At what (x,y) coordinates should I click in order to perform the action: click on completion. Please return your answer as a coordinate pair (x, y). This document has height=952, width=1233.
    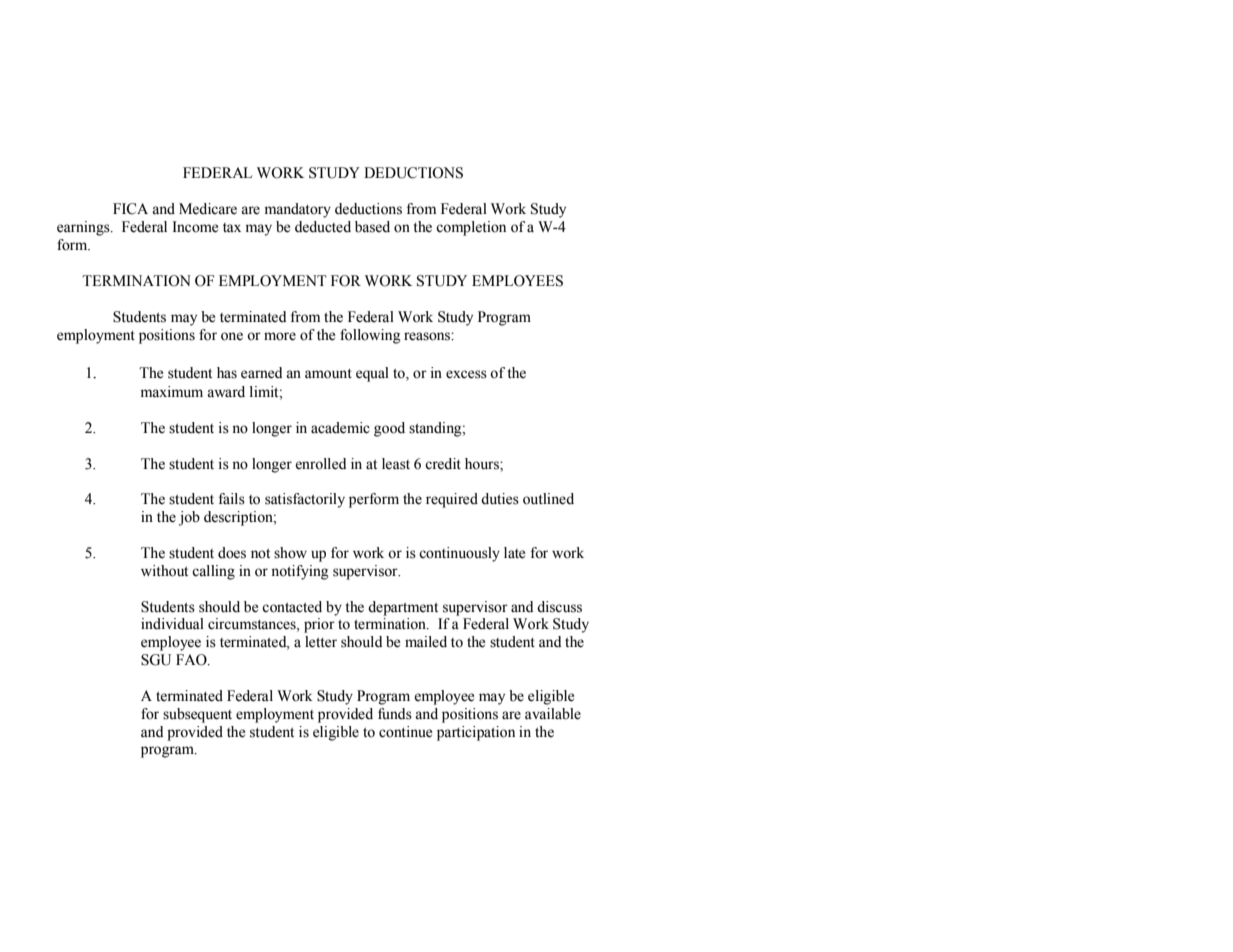
    Looking at the image, I should click on (471, 228).
